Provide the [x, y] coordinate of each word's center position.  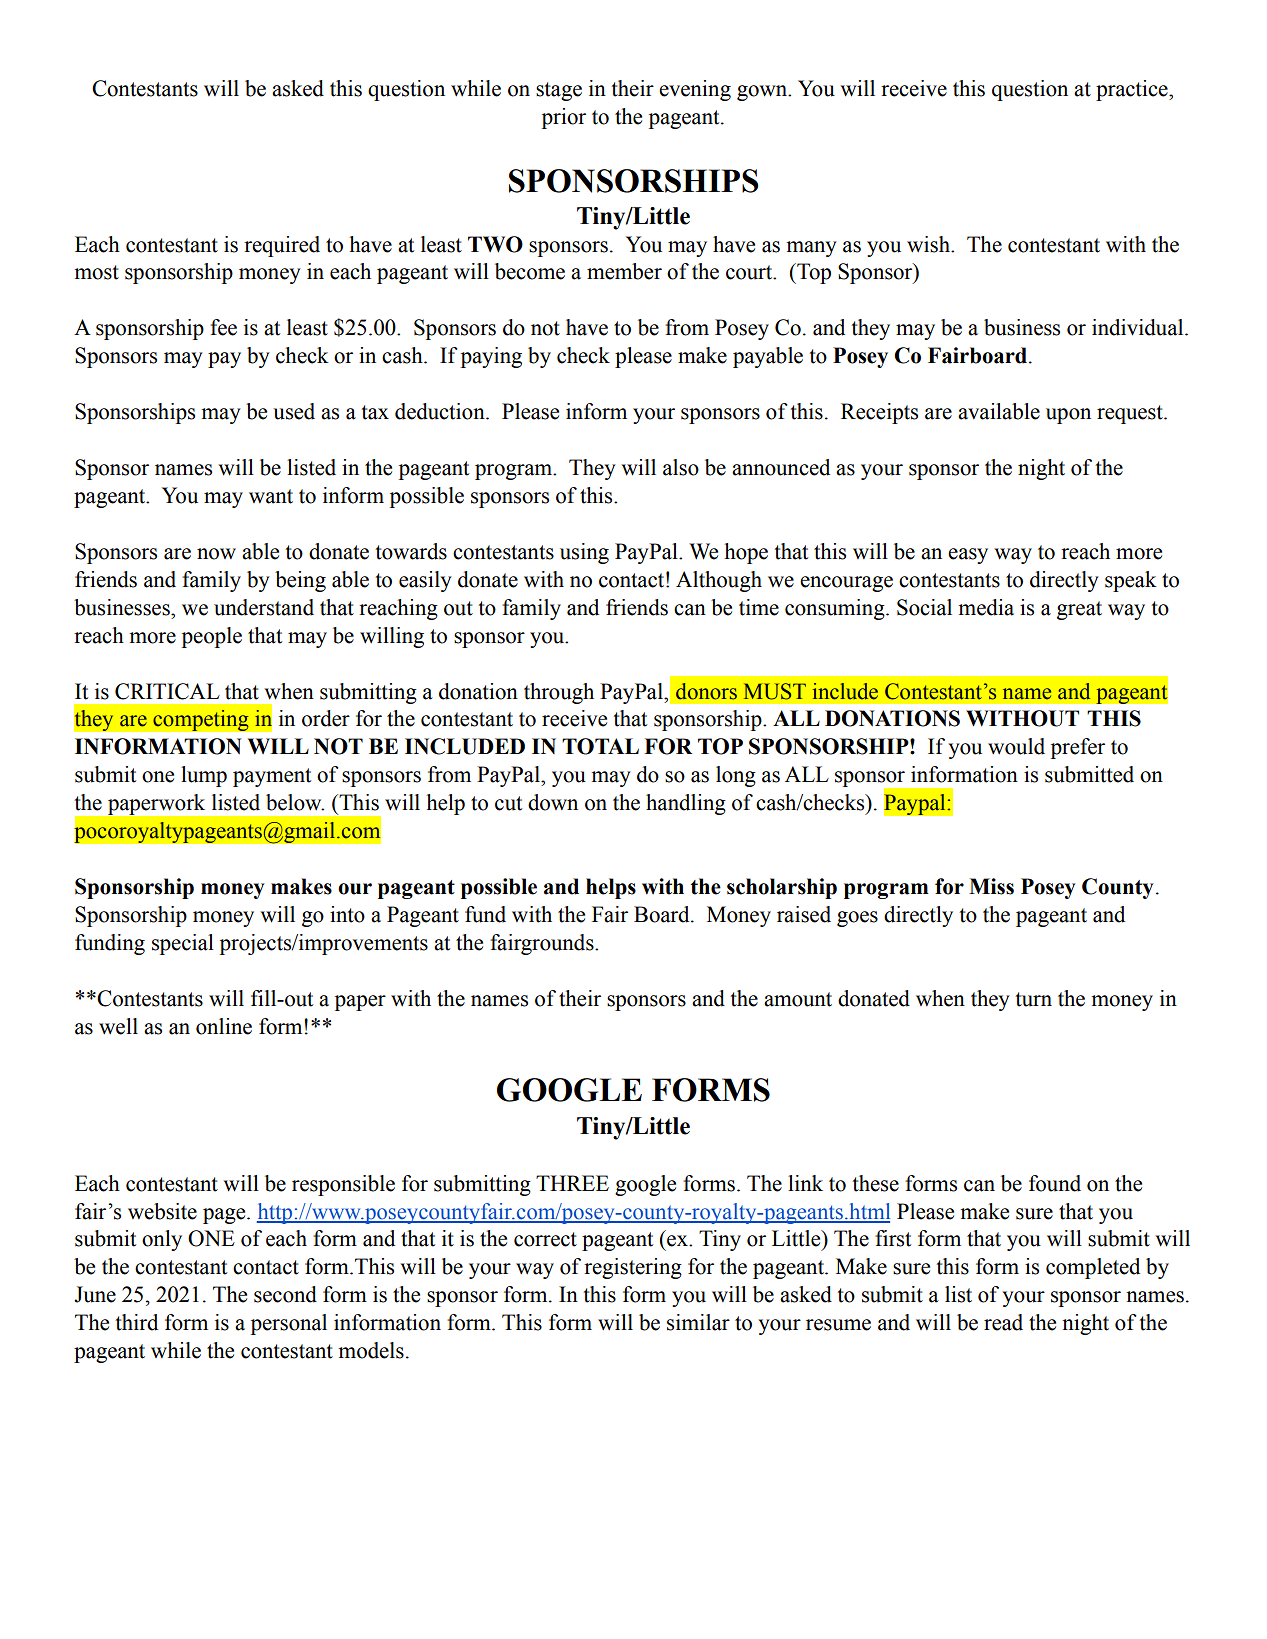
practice [1133, 90]
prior [564, 118]
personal [289, 1324]
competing [201, 720]
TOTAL [600, 746]
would [1016, 746]
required [282, 246]
